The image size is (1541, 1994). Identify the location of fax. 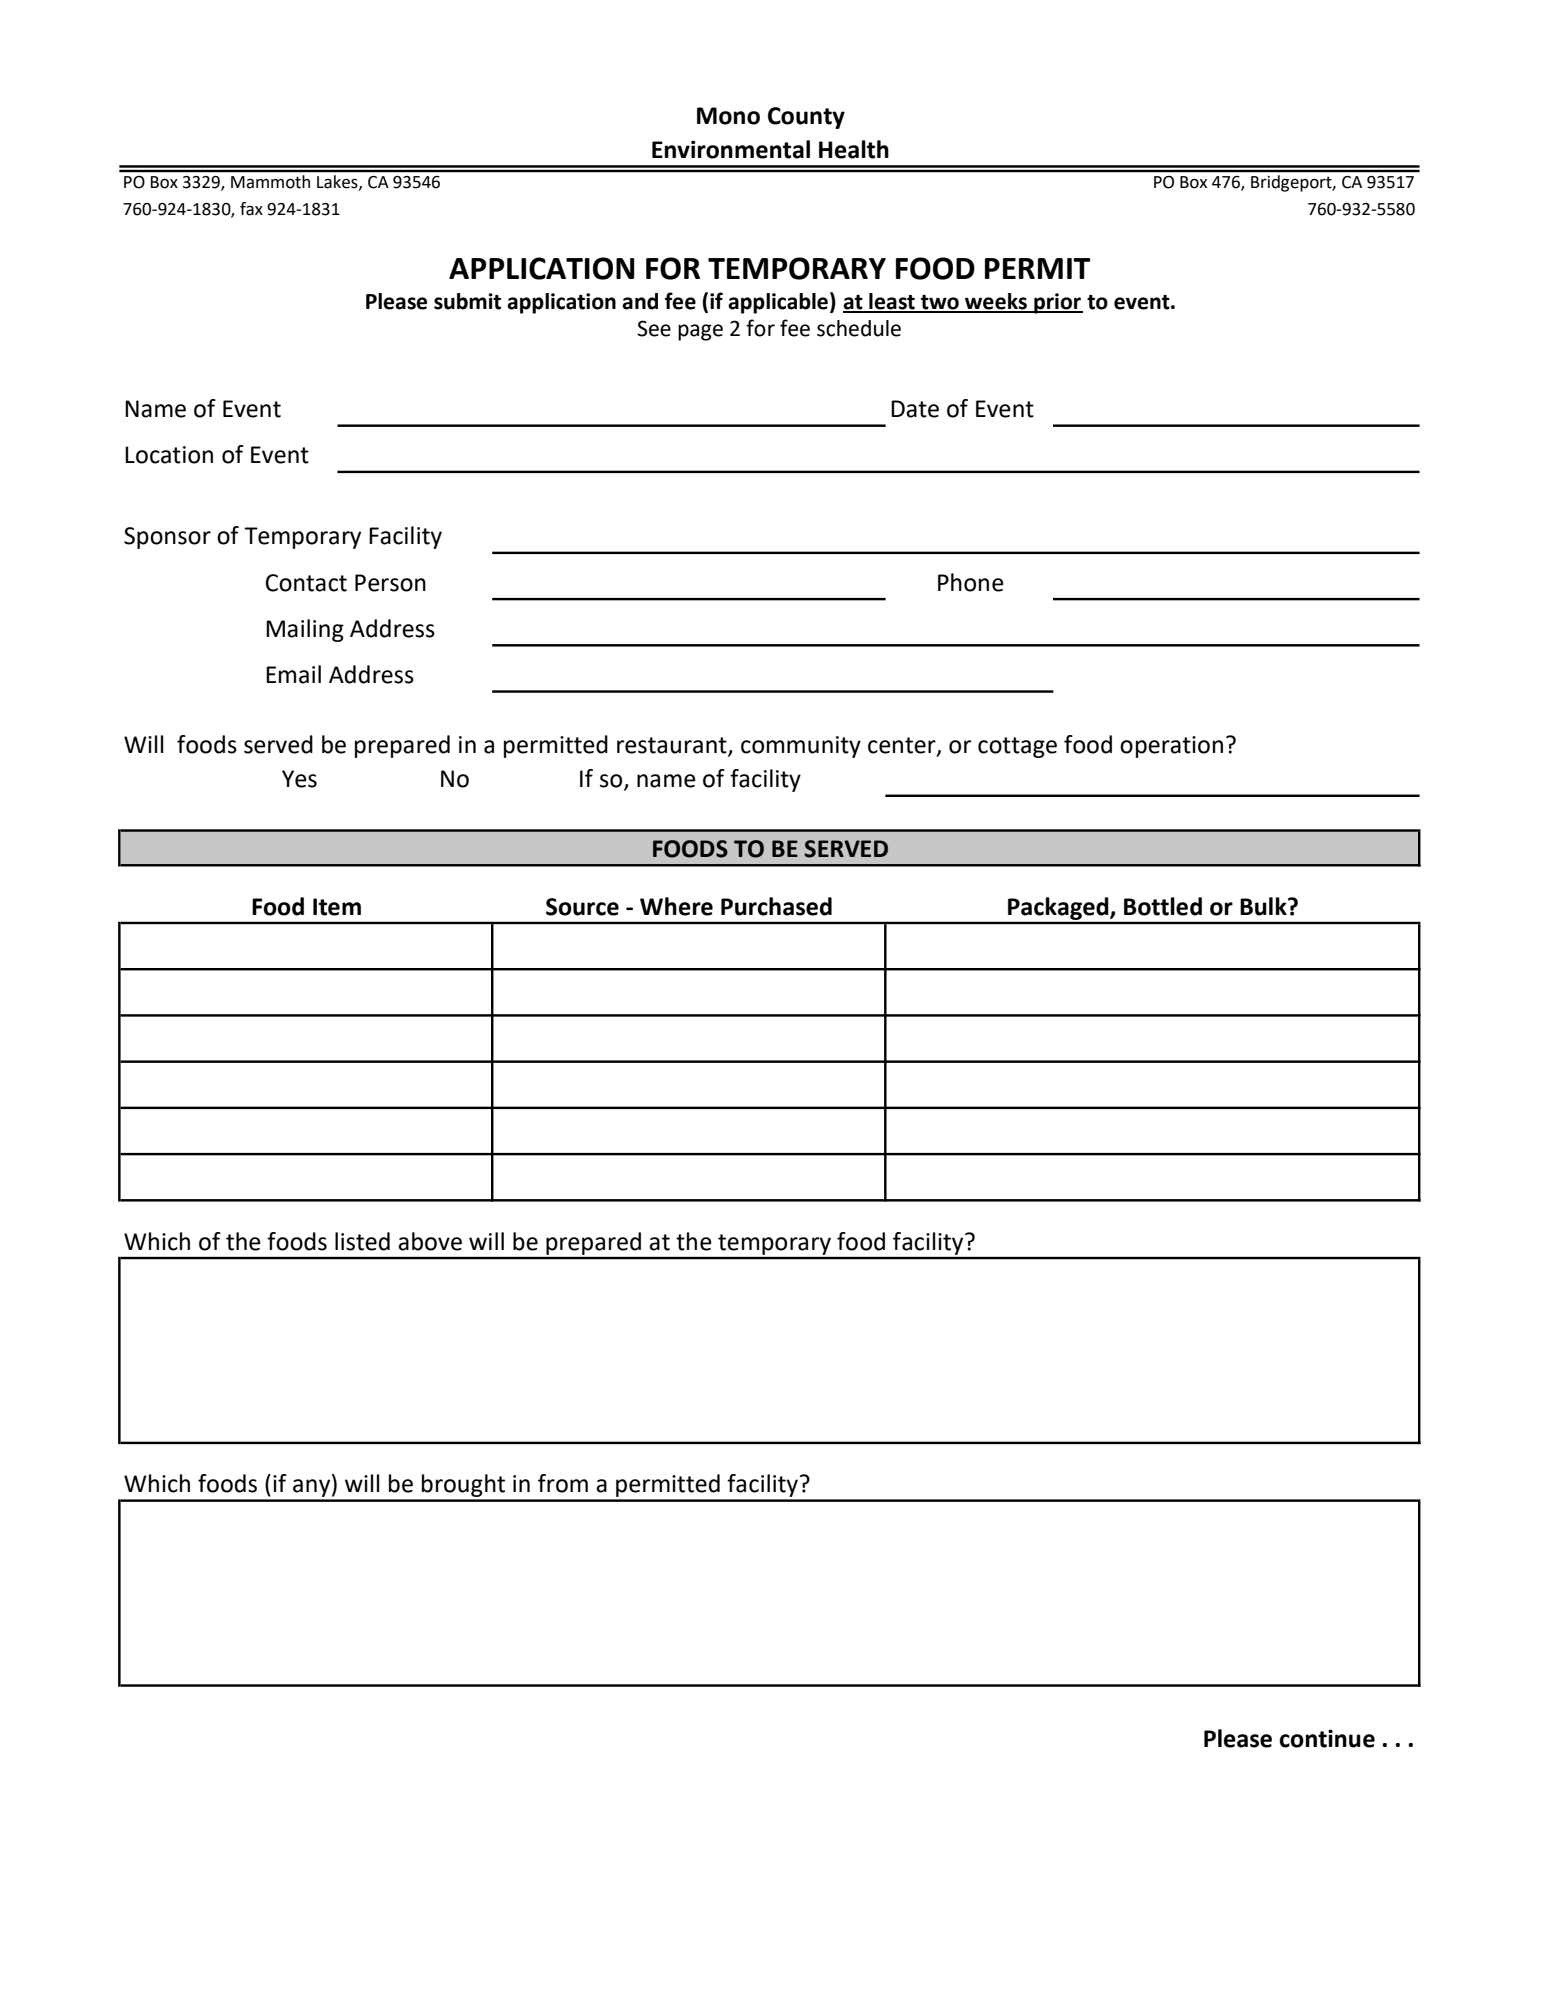
(251, 209).
